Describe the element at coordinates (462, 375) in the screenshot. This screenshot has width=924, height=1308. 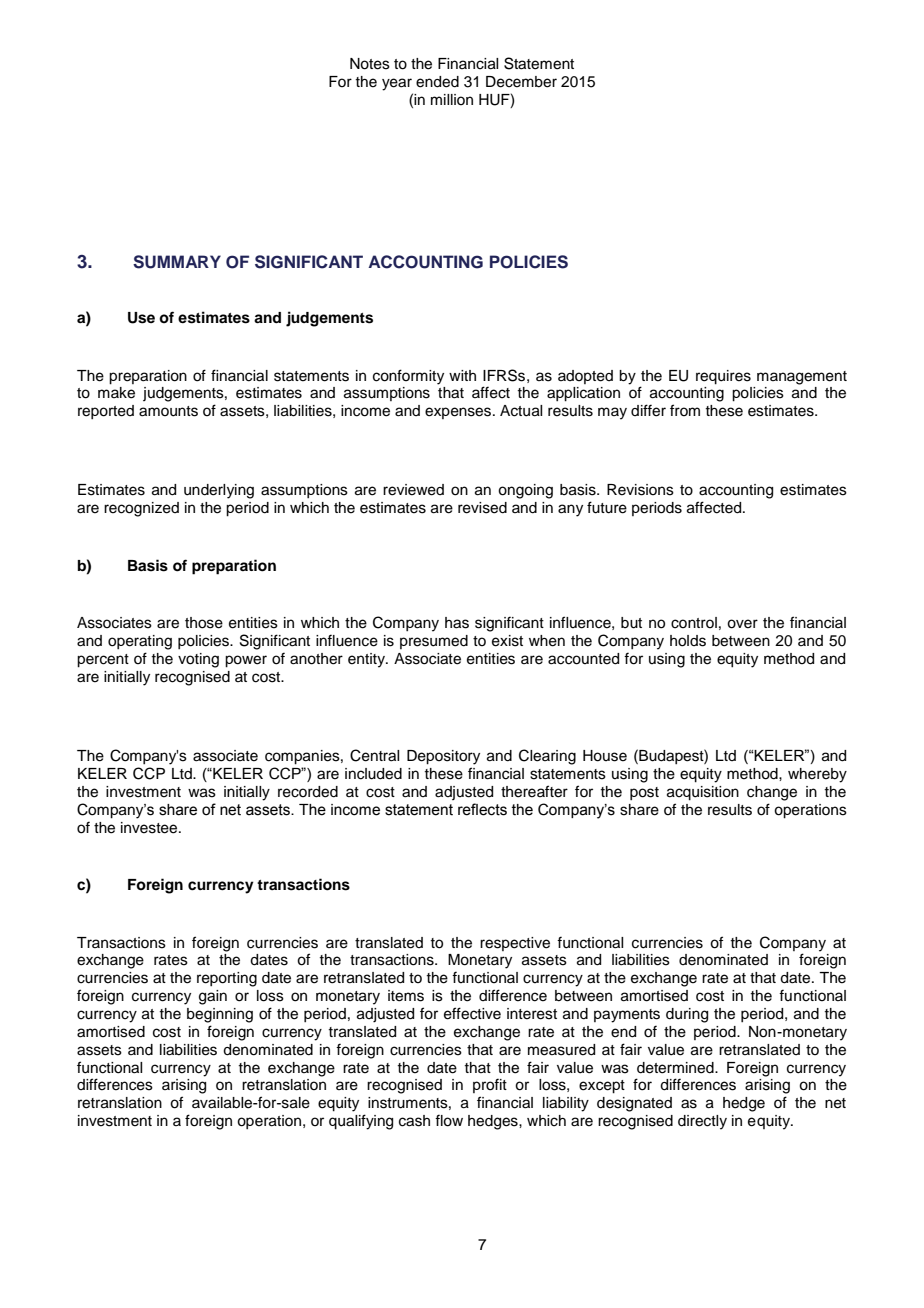
I see `with` at that location.
